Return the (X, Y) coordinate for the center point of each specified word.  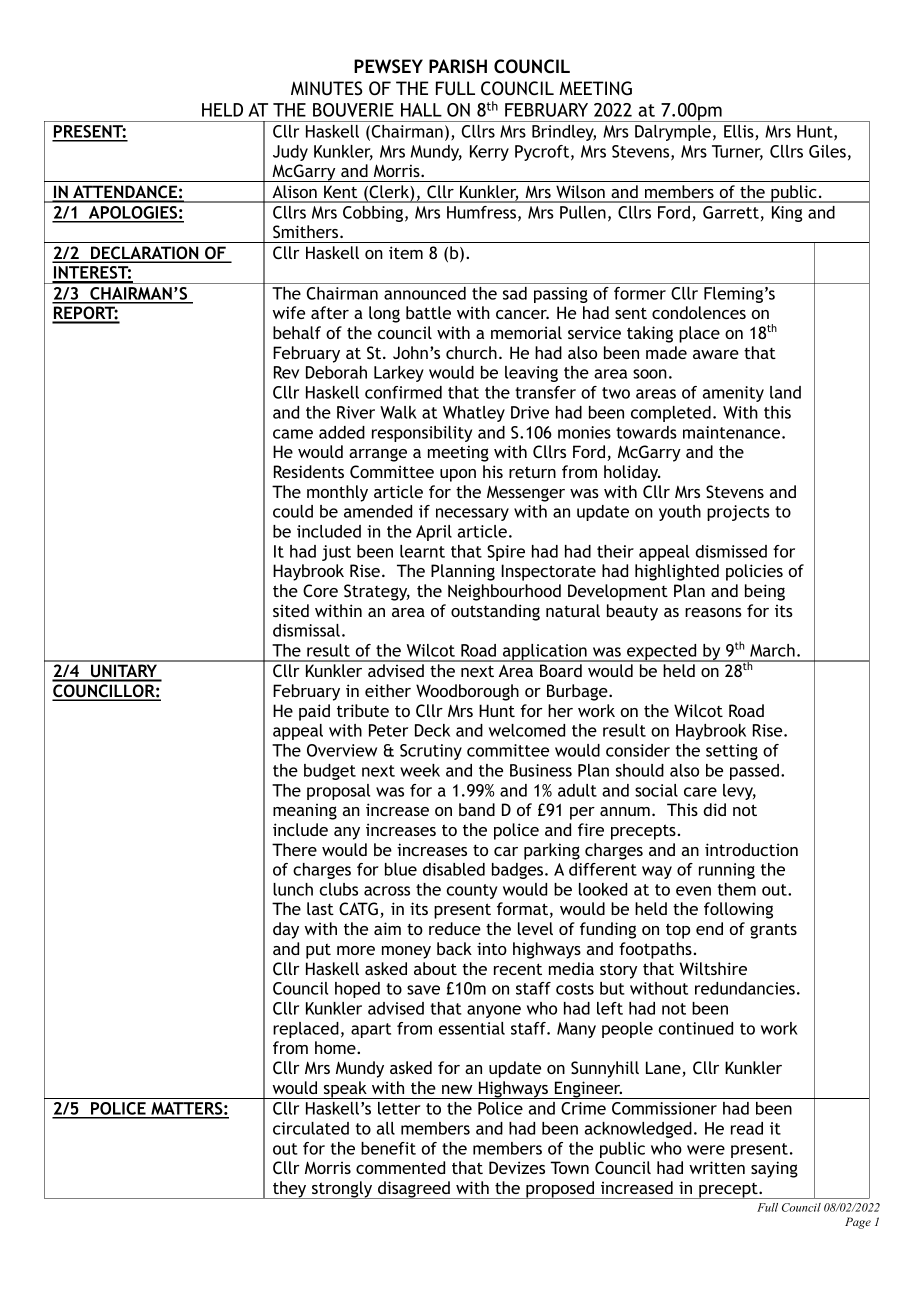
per (582, 813)
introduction (751, 849)
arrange (378, 455)
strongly (342, 1190)
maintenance (733, 432)
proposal (338, 792)
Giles (827, 151)
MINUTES (327, 88)
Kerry (489, 153)
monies (584, 432)
